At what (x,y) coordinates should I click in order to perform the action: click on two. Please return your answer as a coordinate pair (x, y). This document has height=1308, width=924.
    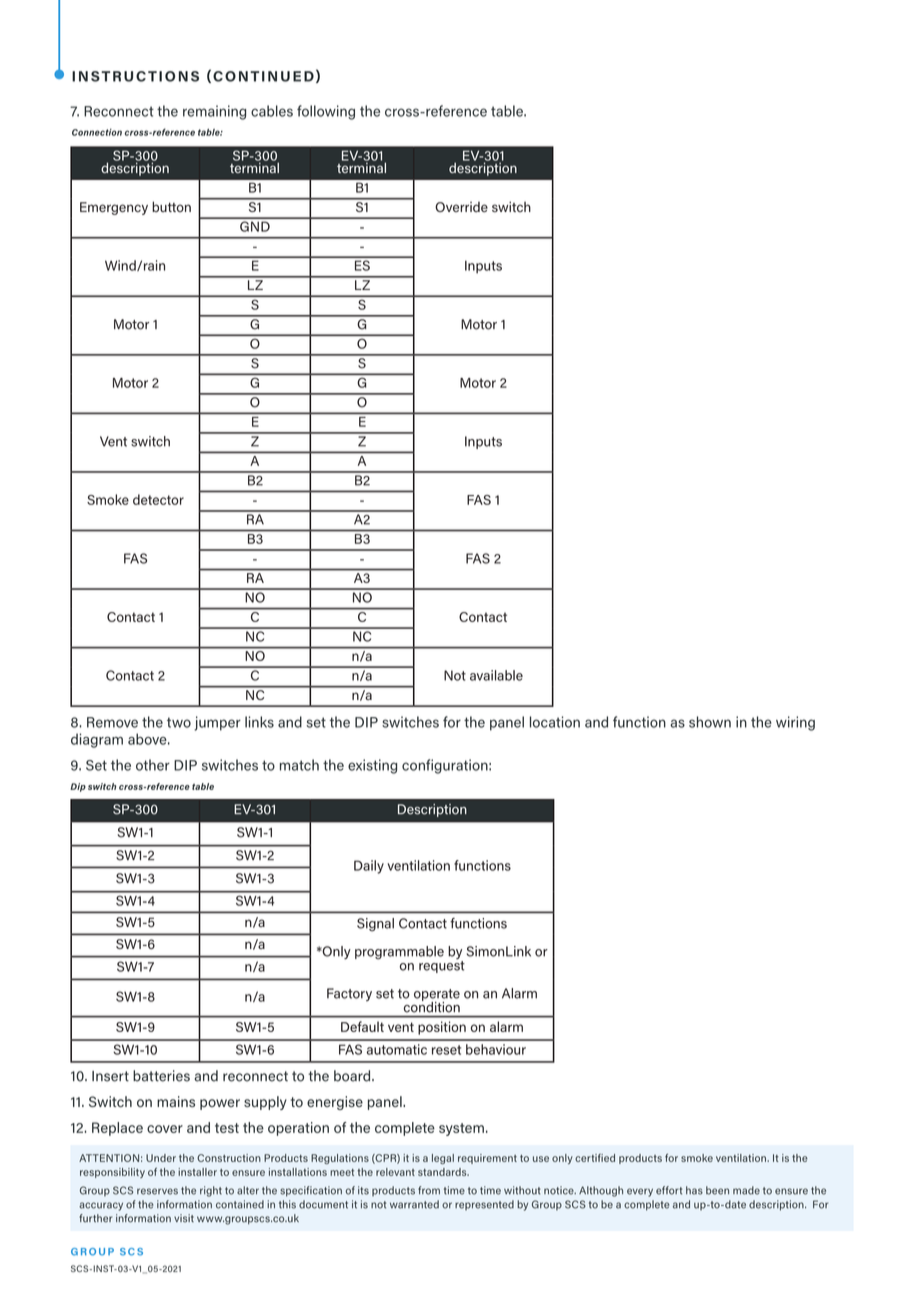
    Looking at the image, I should click on (179, 722).
